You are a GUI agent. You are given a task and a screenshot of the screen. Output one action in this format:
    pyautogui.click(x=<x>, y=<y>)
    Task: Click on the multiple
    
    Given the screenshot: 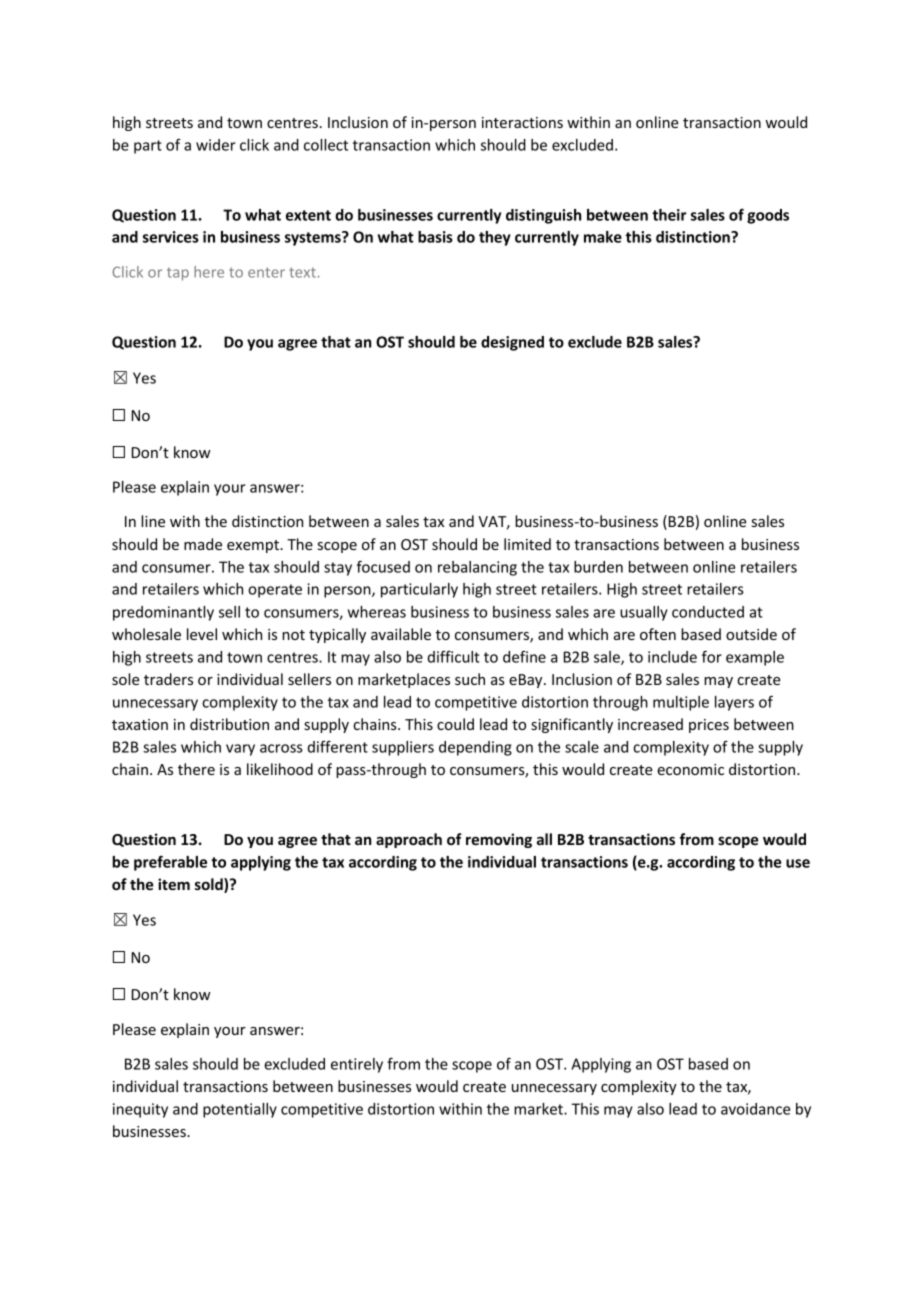 What is the action you would take?
    pyautogui.click(x=681, y=703)
